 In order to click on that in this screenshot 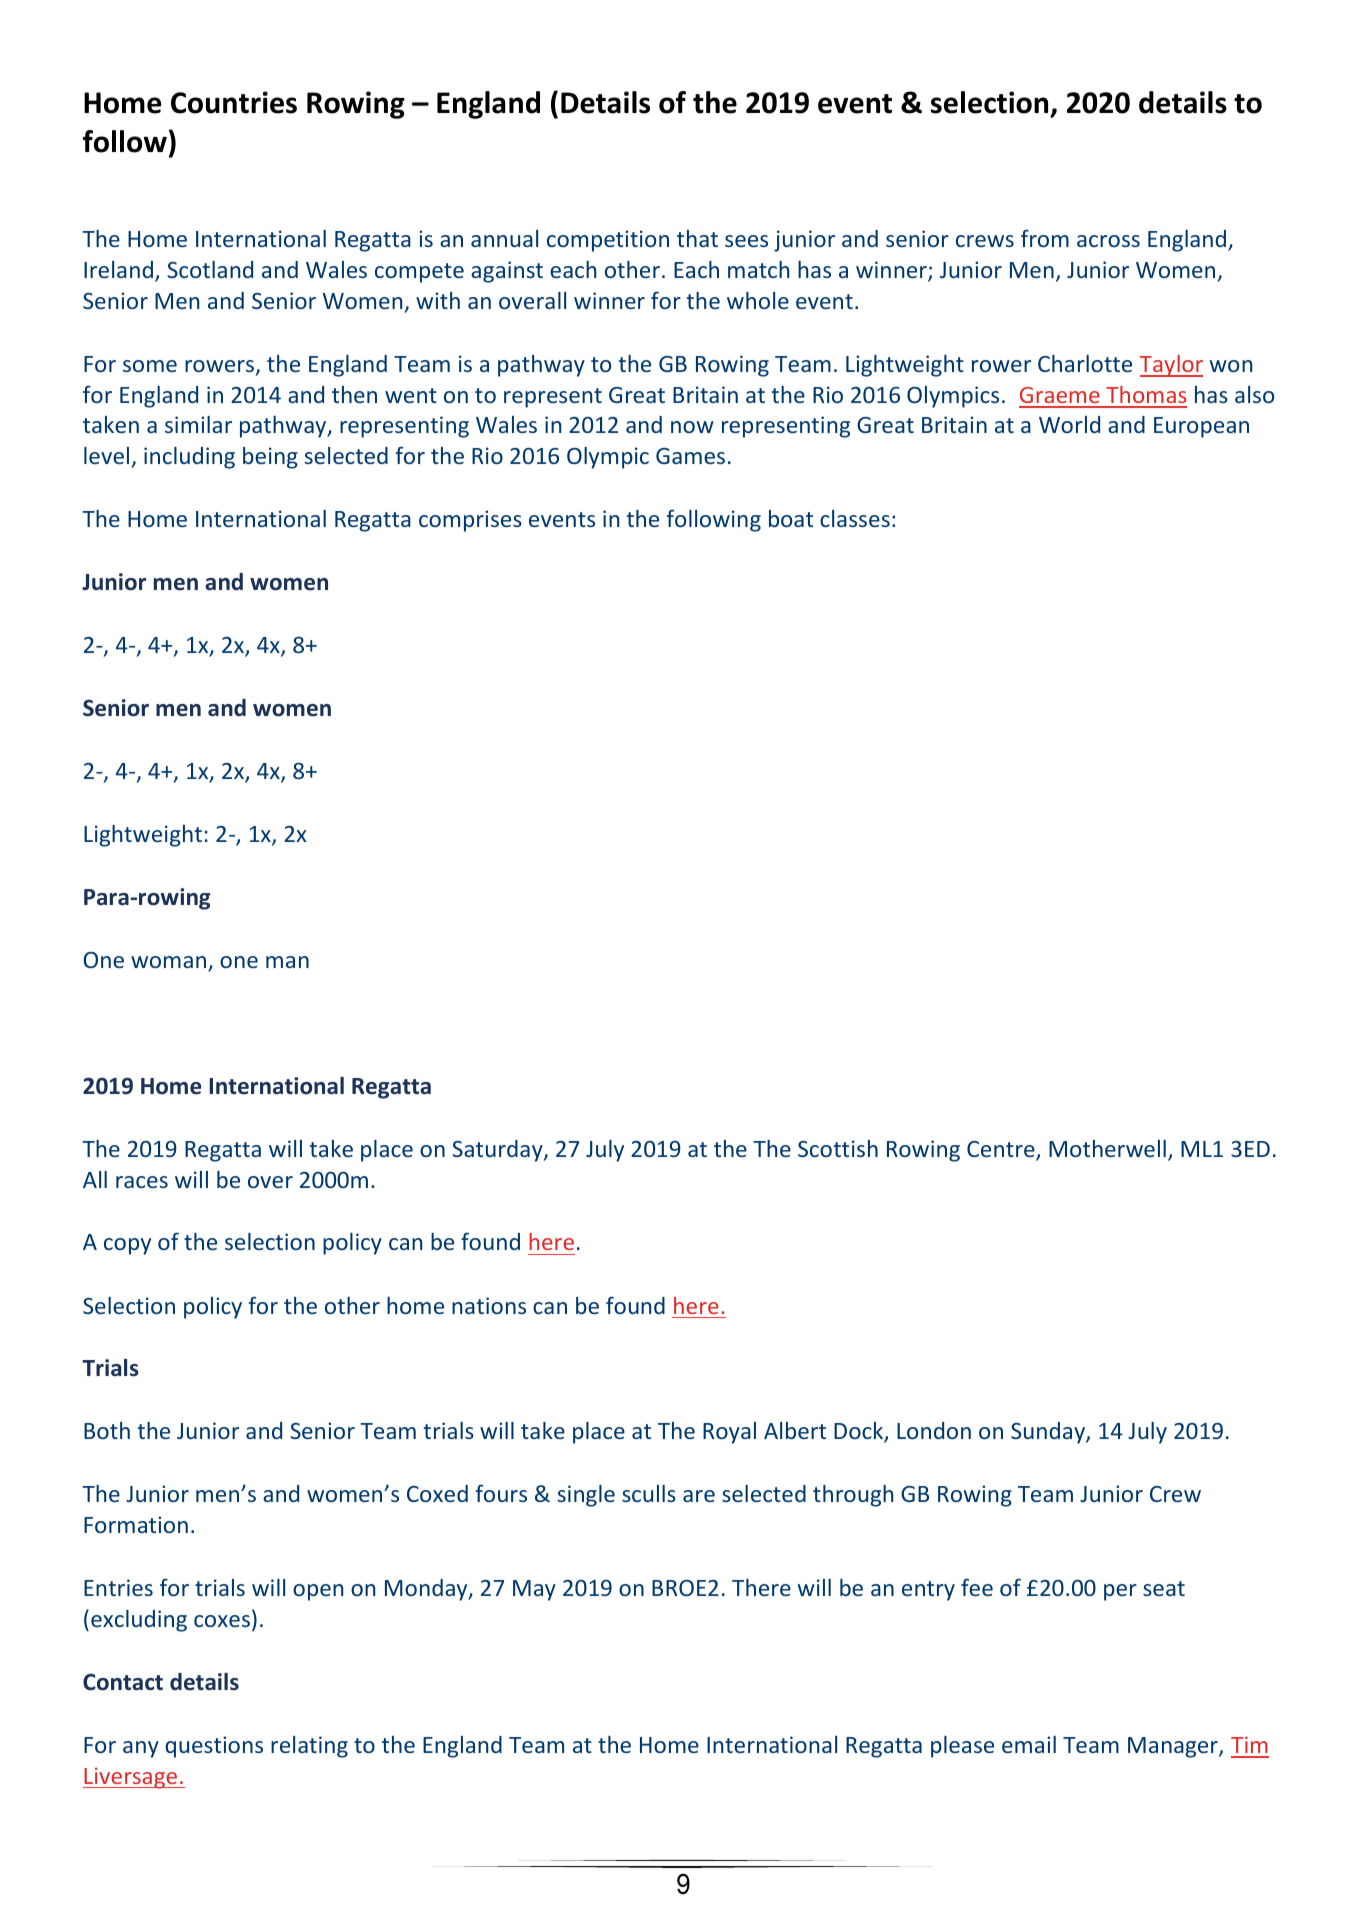, I will do `click(697, 238)`.
